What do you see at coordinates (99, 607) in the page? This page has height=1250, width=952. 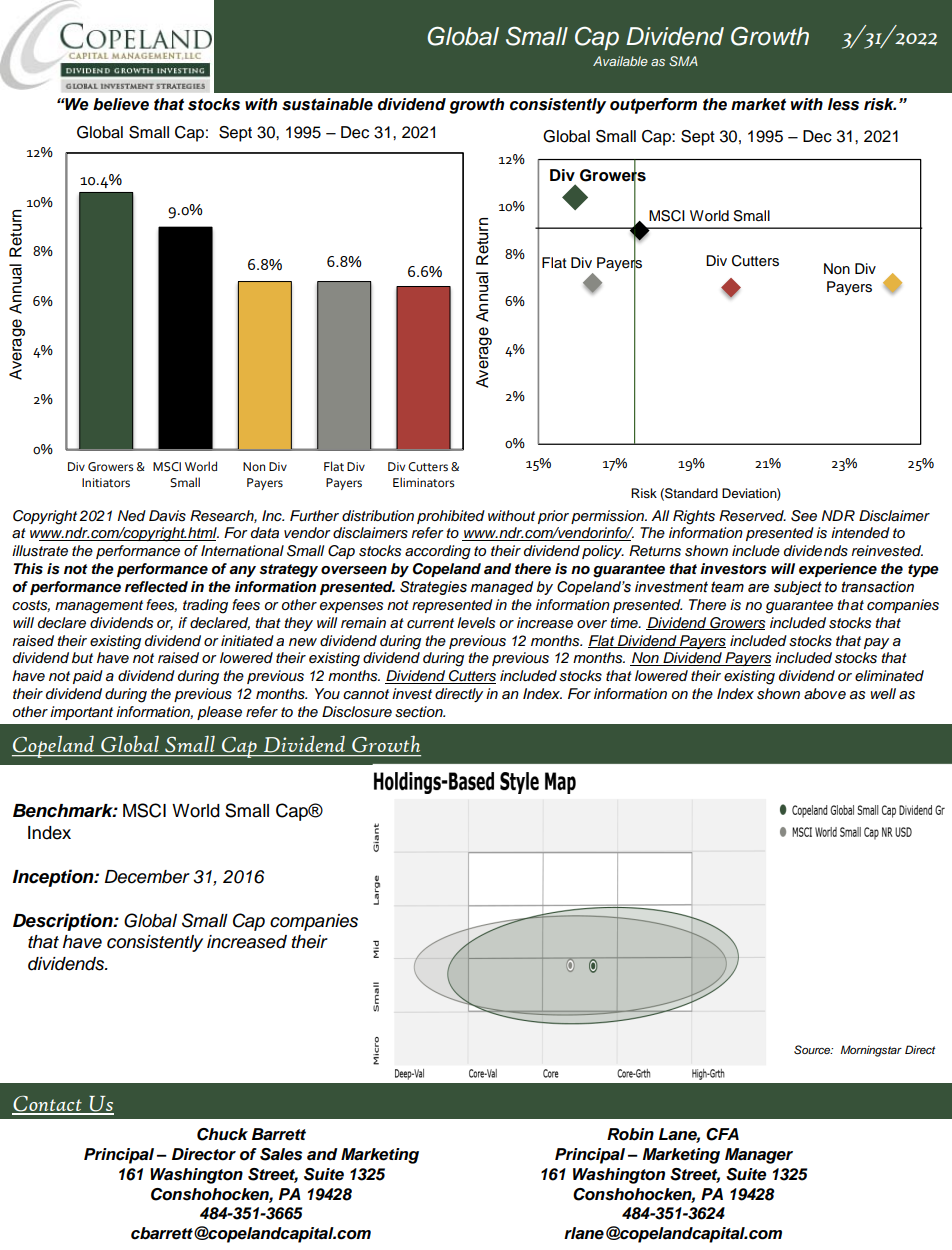 I see `management` at bounding box center [99, 607].
